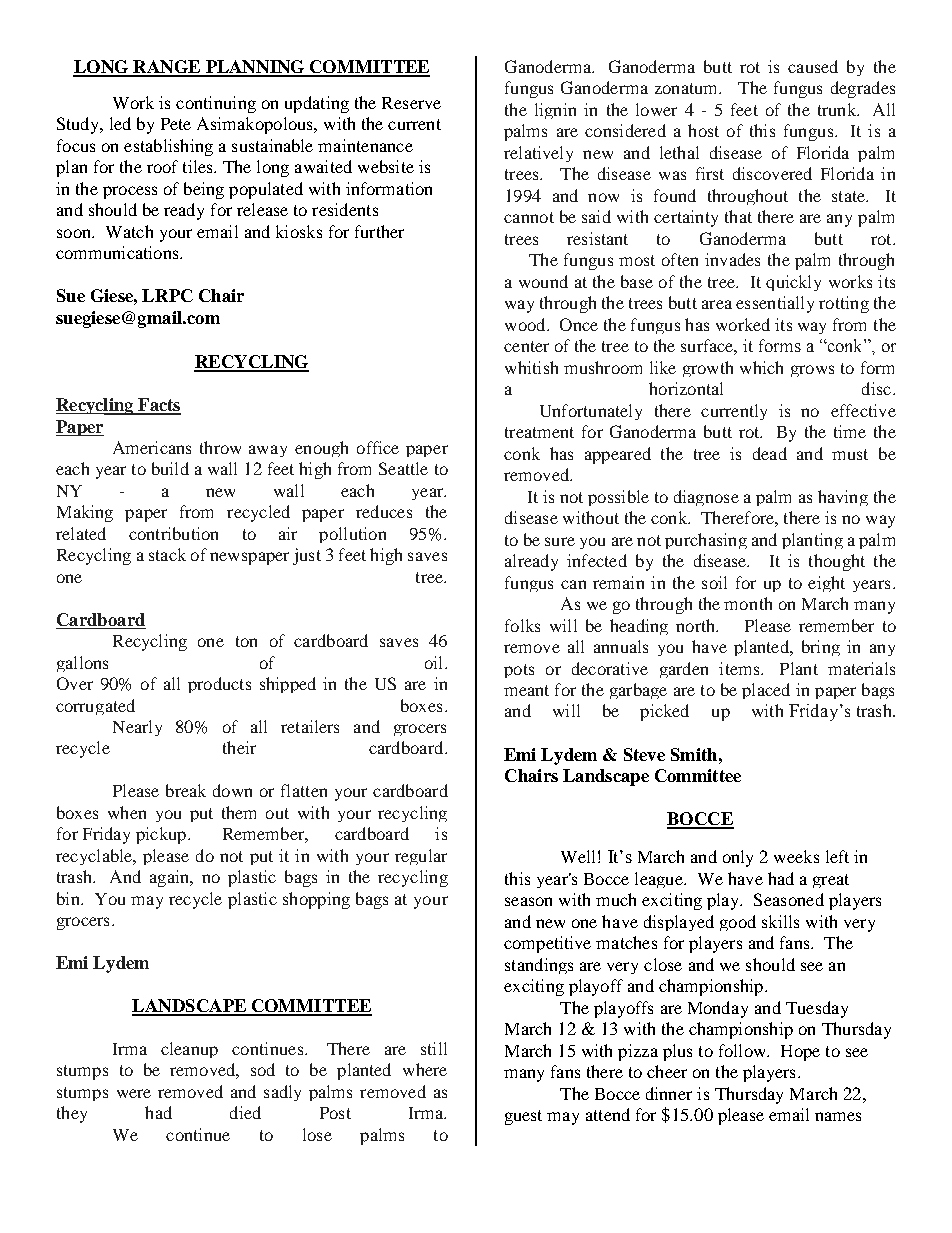 This document has height=1233, width=952. Describe the element at coordinates (137, 728) in the document. I see `Nearly` at that location.
